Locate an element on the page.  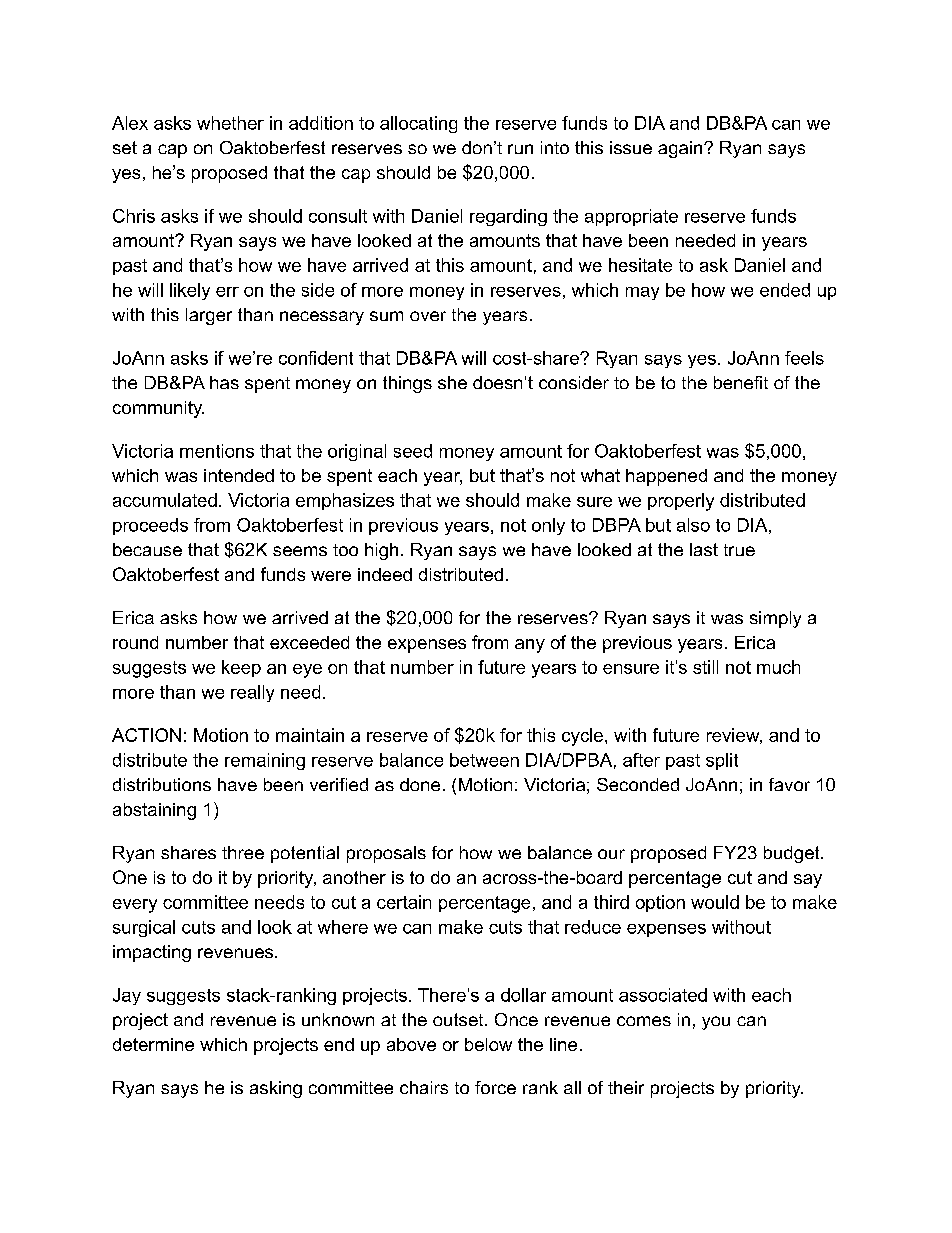
below is located at coordinates (488, 1044).
